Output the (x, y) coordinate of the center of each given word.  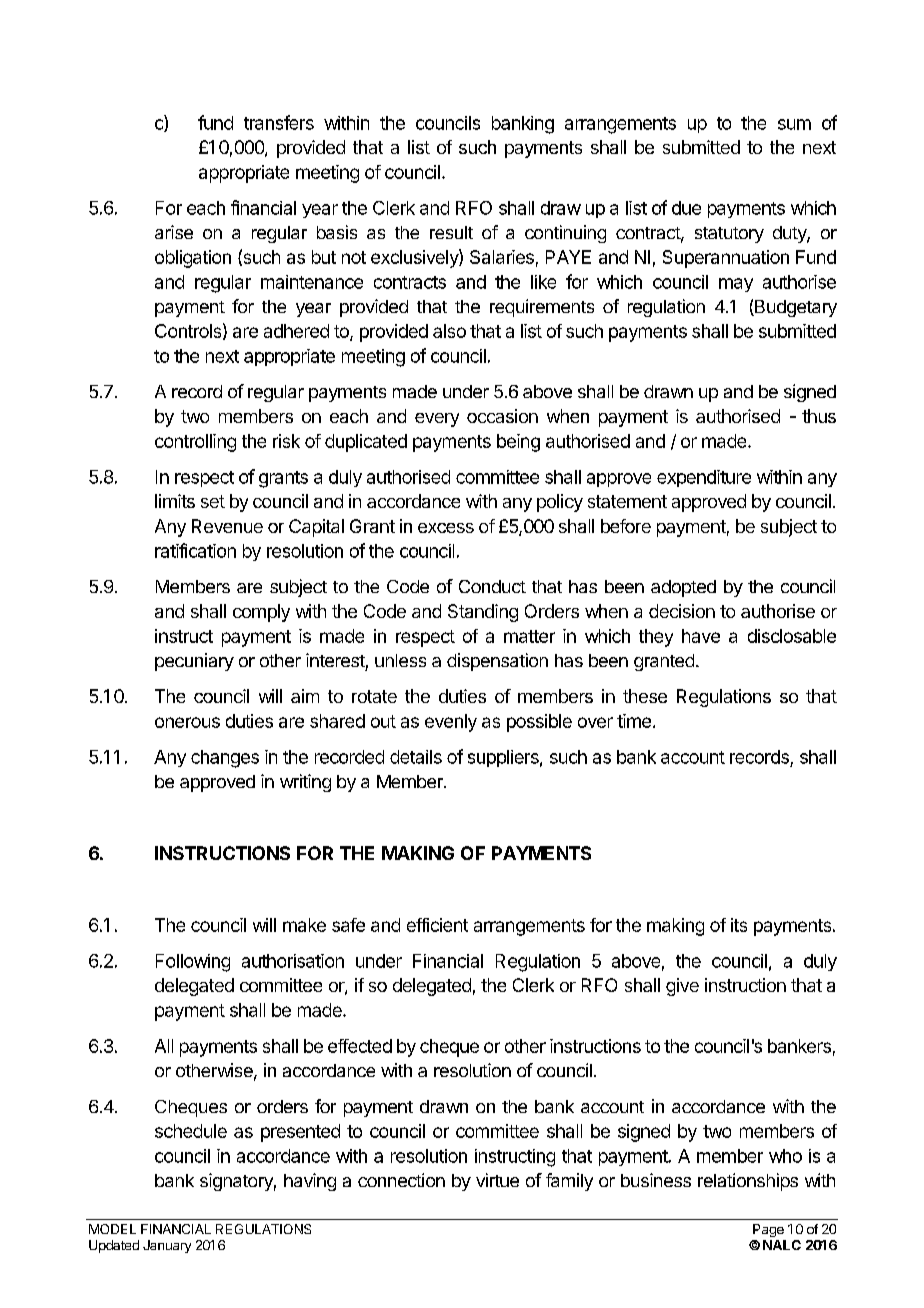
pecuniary (194, 662)
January (167, 1246)
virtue (497, 1180)
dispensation (497, 662)
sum (794, 124)
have (701, 636)
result (451, 232)
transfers (279, 122)
